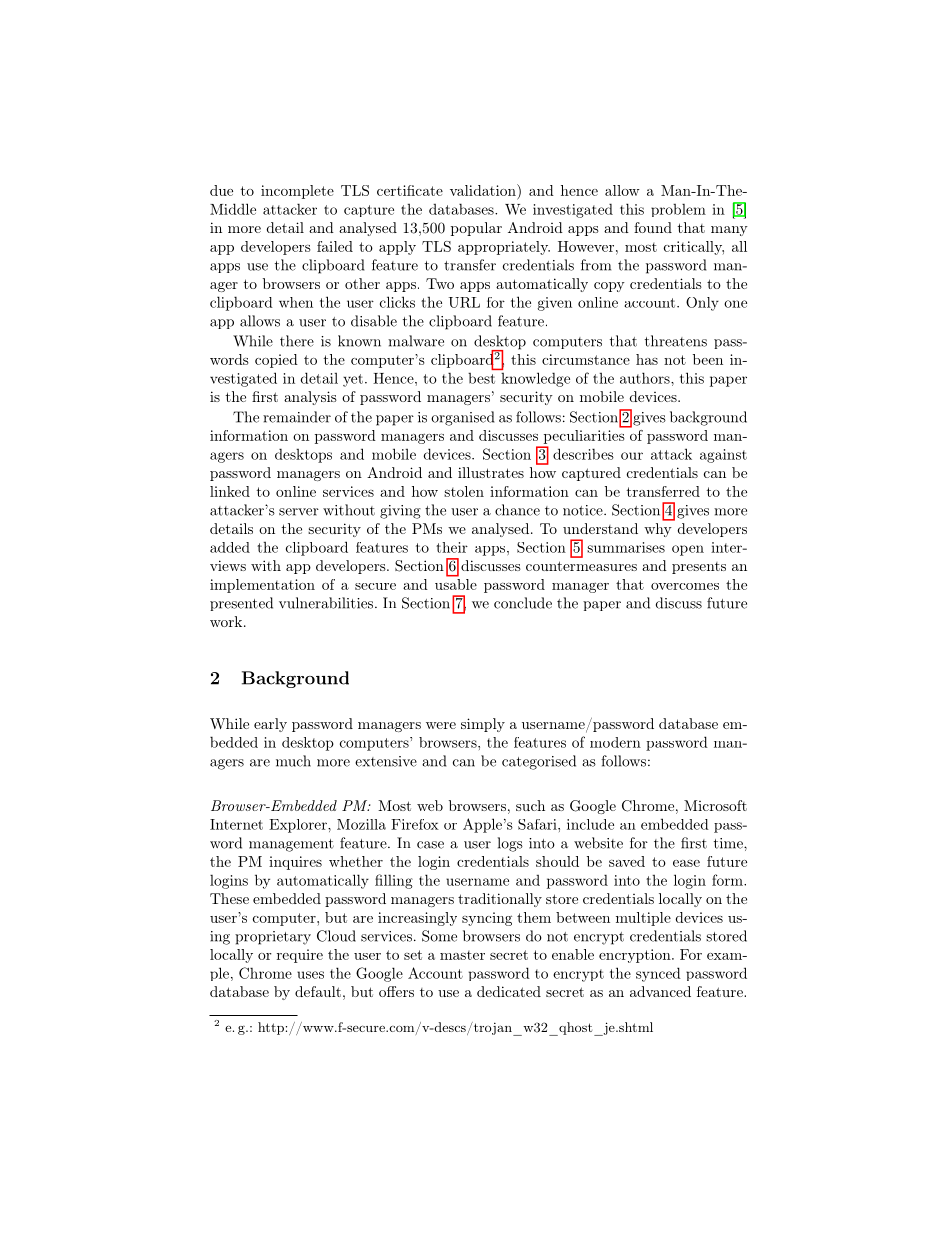 The image size is (952, 1233). I want to click on modern, so click(615, 742).
